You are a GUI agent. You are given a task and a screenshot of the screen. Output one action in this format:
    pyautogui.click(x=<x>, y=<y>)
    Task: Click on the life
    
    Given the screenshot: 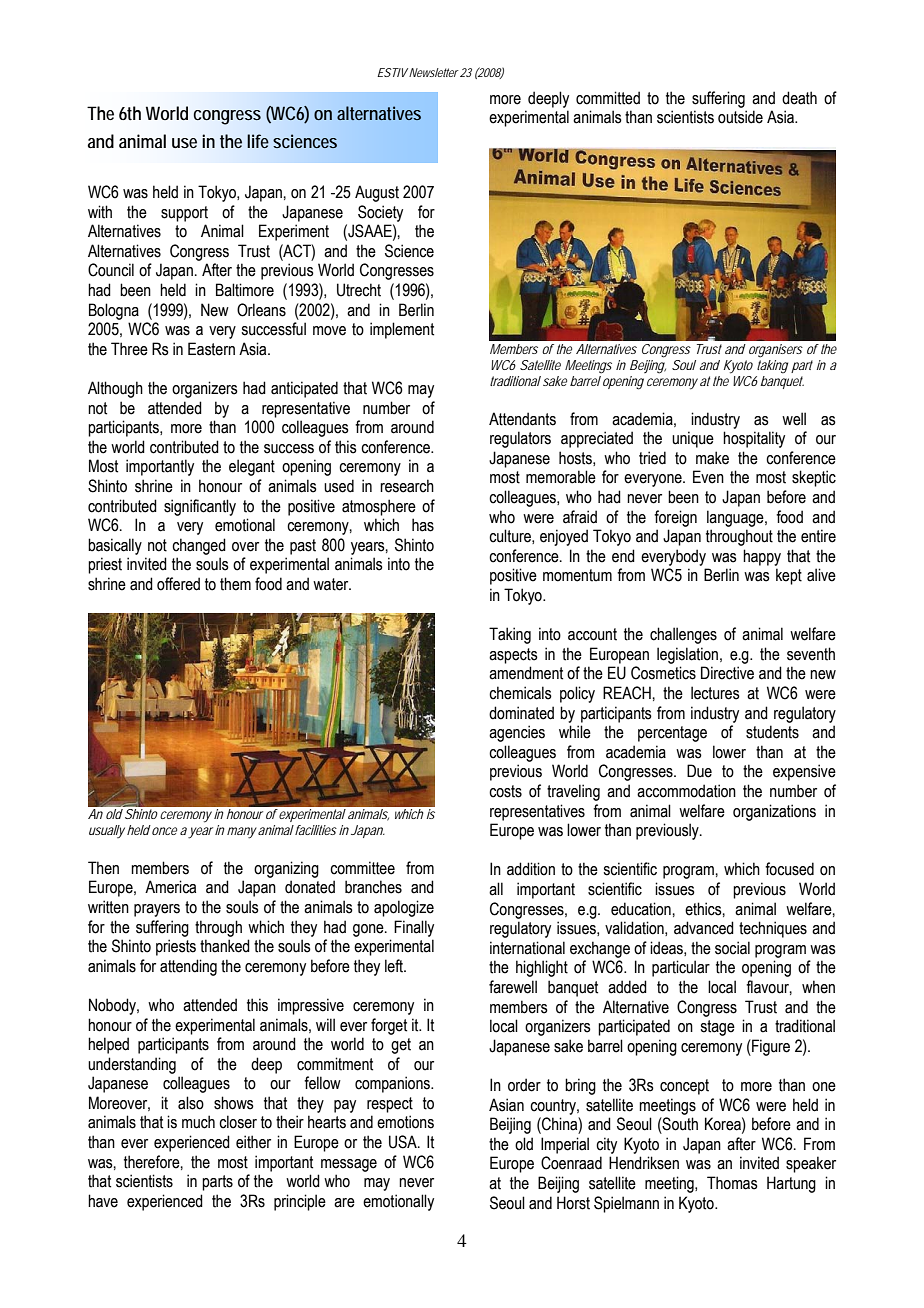 What is the action you would take?
    pyautogui.click(x=258, y=141)
